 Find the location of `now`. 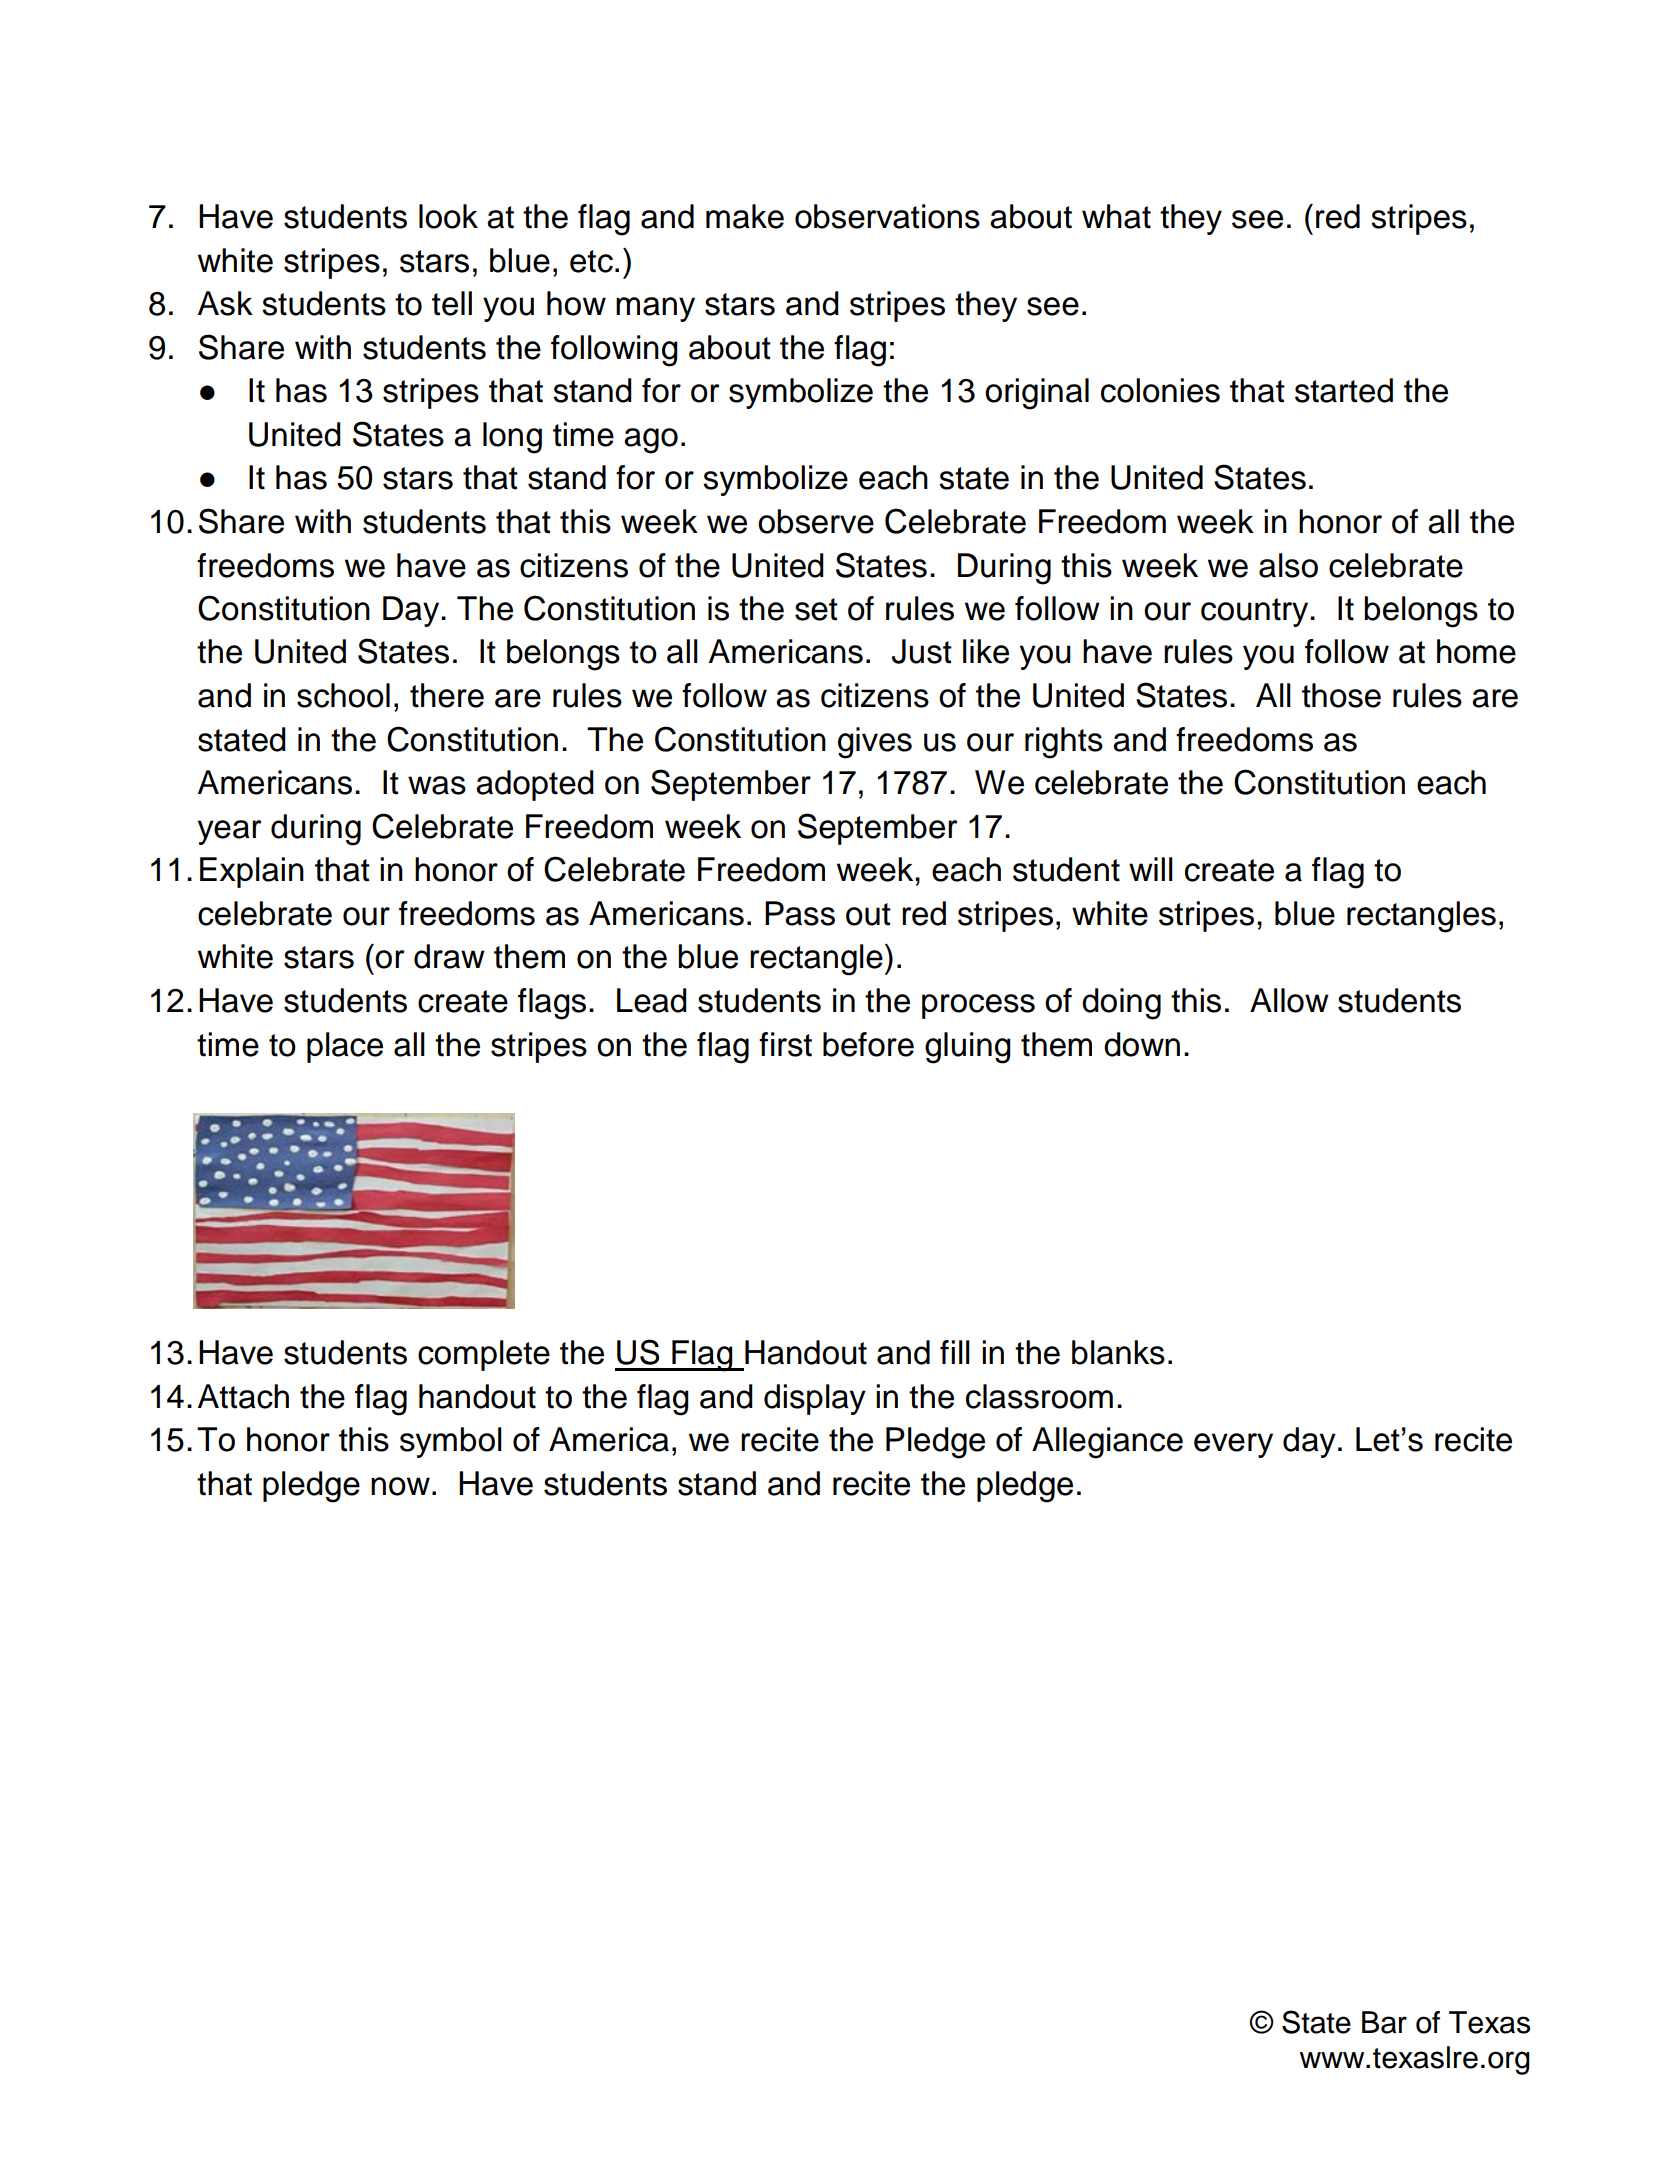

now is located at coordinates (400, 1486).
